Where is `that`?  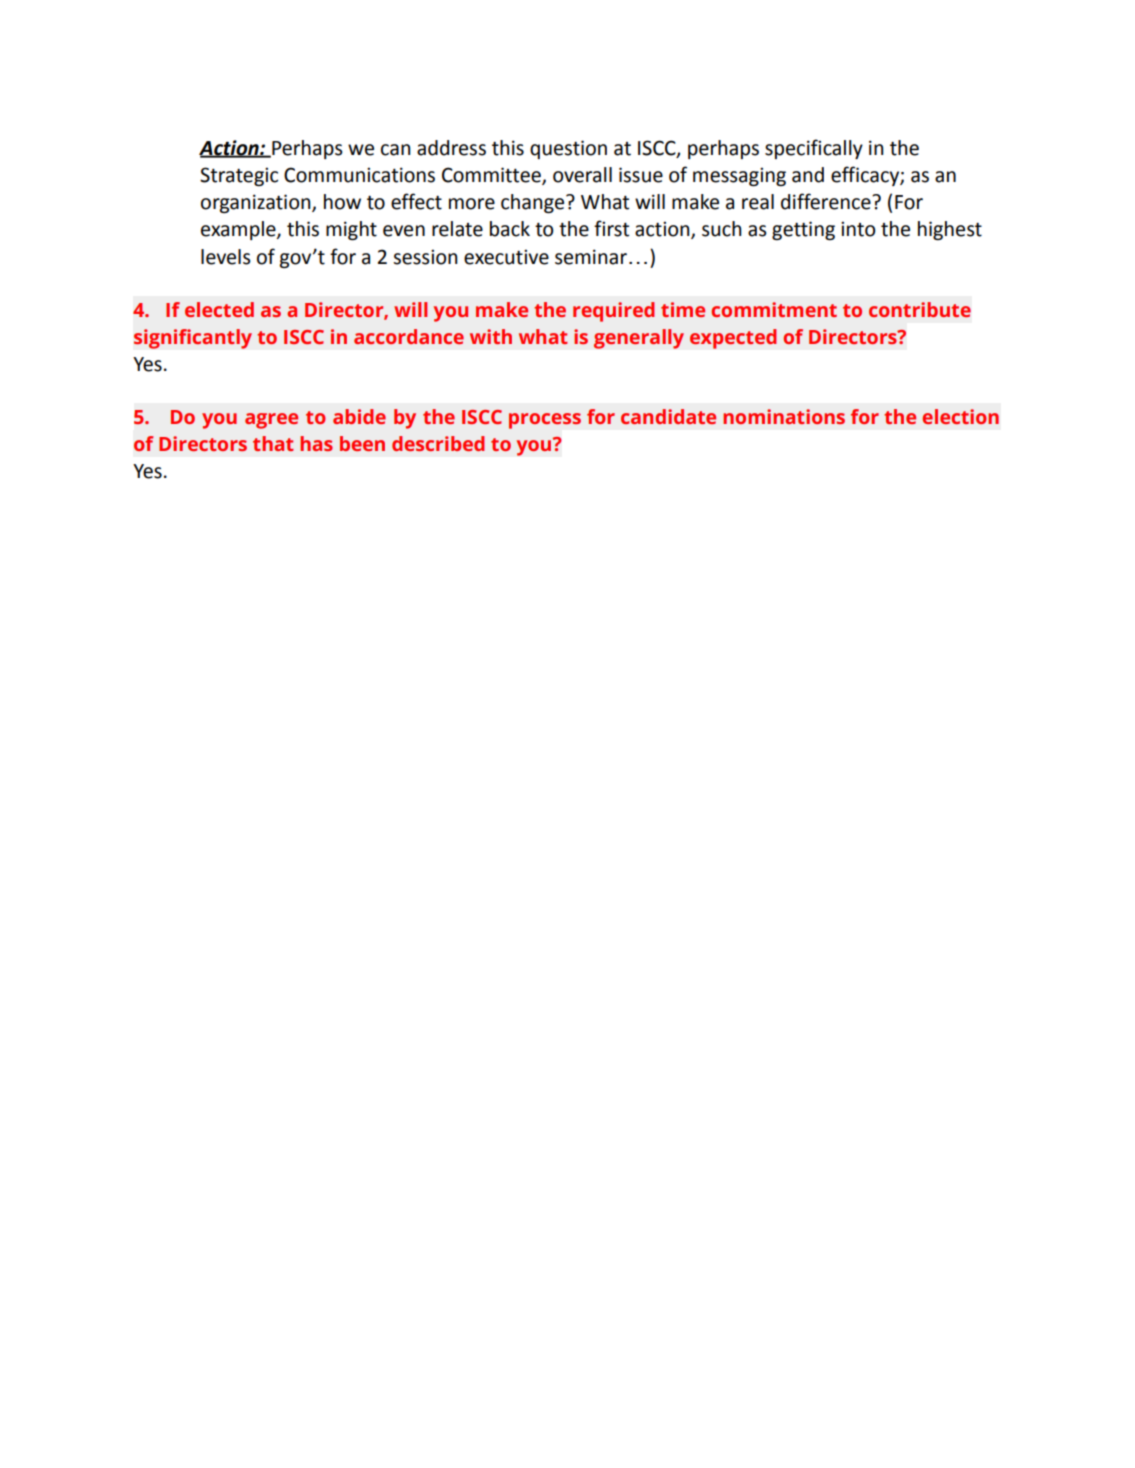
that is located at coordinates (273, 443).
